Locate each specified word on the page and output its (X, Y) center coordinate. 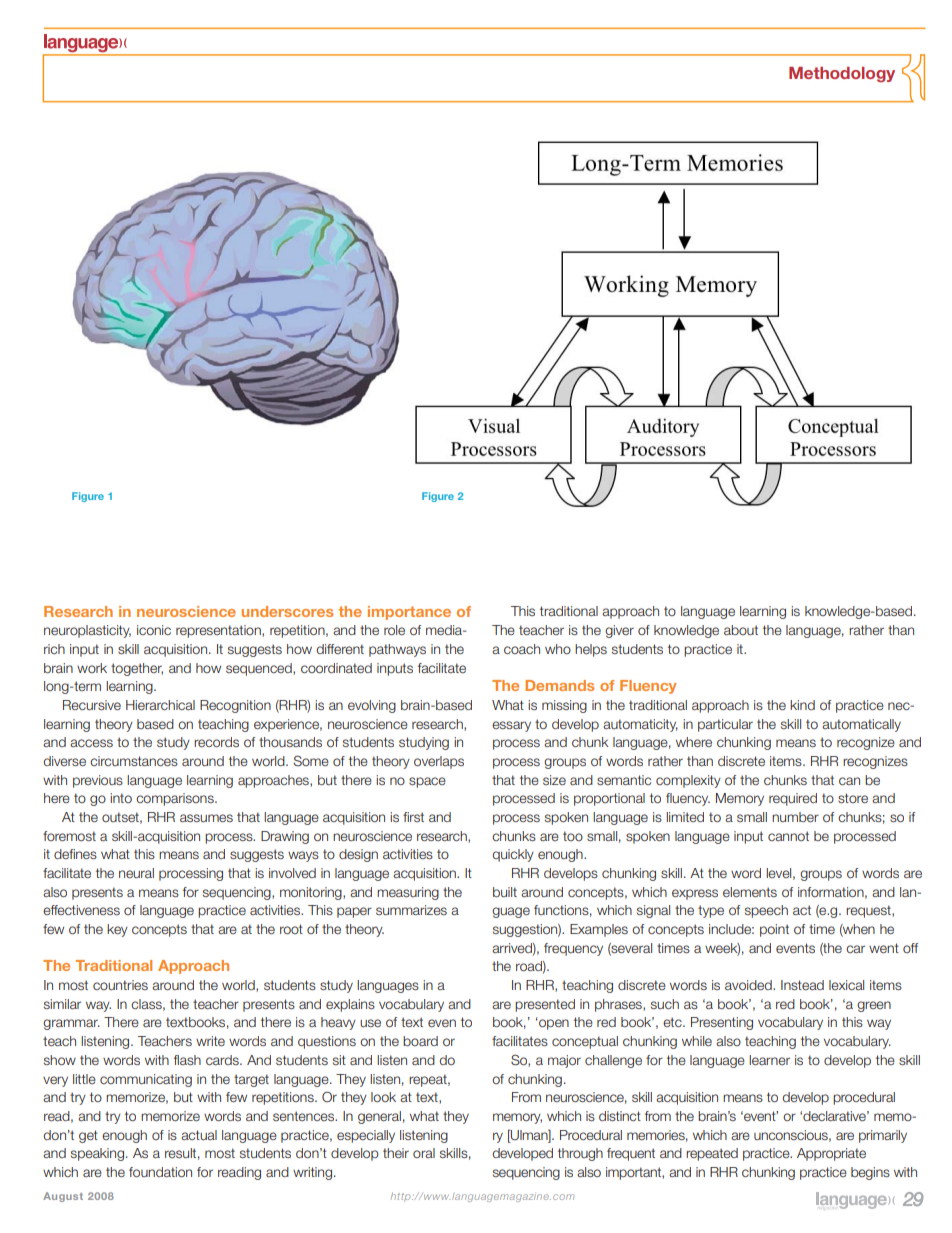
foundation (160, 1172)
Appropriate (831, 1154)
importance (409, 613)
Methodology (842, 75)
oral (424, 1153)
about (741, 630)
